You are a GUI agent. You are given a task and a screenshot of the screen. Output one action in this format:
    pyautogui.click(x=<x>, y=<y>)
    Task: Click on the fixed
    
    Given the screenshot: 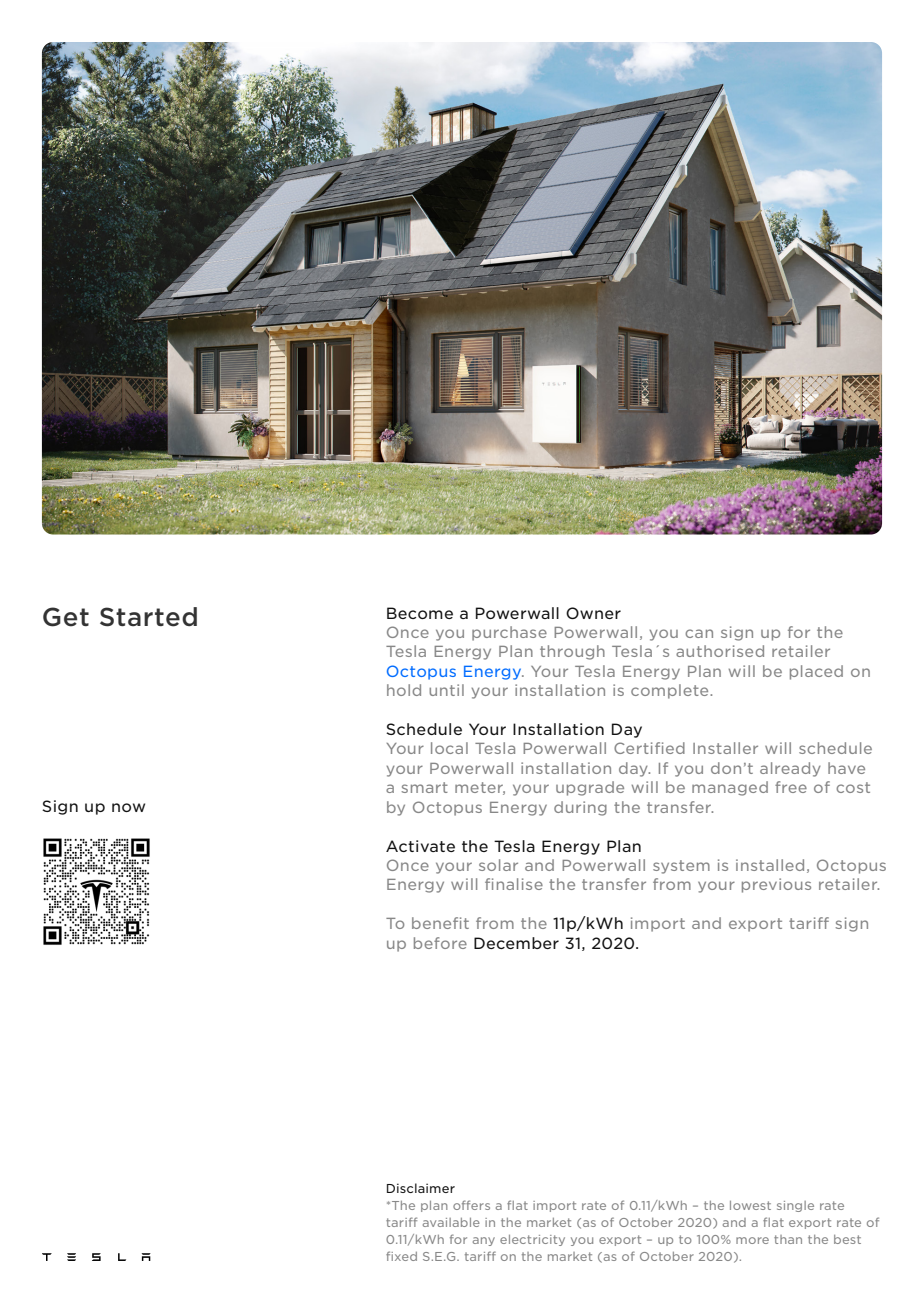 What is the action you would take?
    pyautogui.click(x=401, y=1256)
